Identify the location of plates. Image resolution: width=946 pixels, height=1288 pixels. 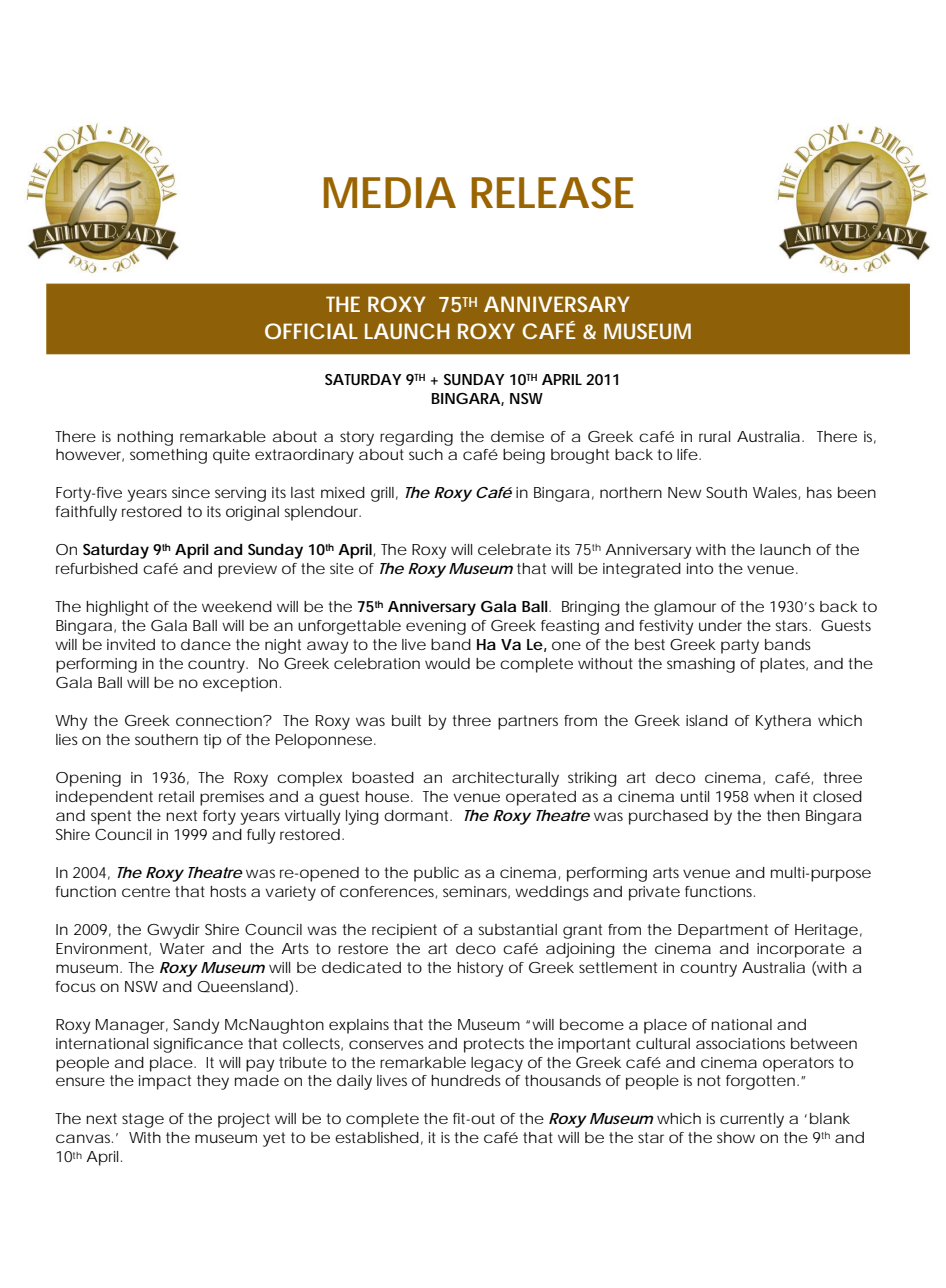
(784, 665).
